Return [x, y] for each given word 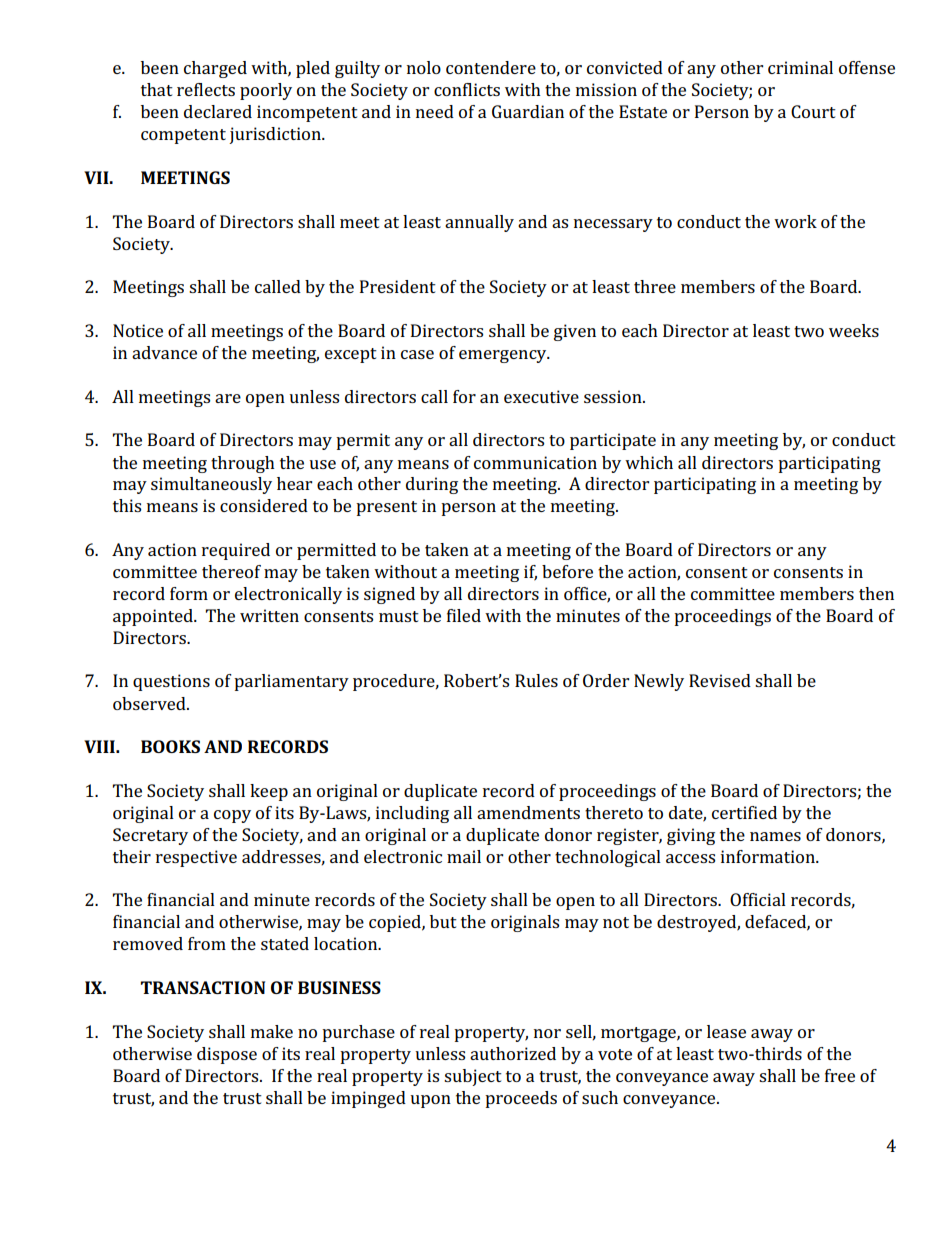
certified [744, 812]
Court [813, 111]
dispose [227, 1055]
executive [541, 396]
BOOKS [170, 746]
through [243, 464]
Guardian [528, 111]
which [649, 462]
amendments [528, 812]
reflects [206, 89]
